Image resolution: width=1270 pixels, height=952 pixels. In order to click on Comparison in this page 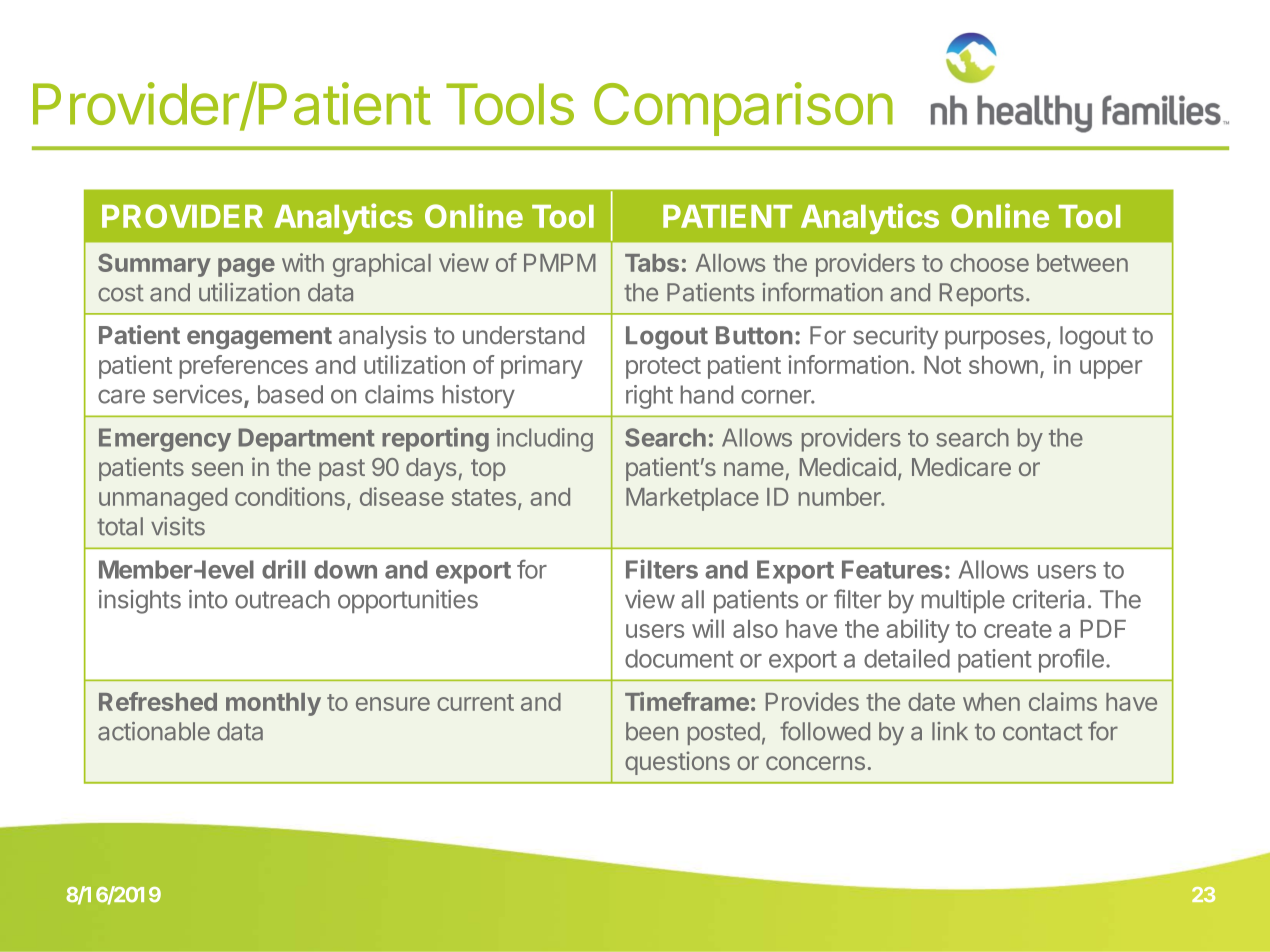, I will do `click(743, 109)`.
